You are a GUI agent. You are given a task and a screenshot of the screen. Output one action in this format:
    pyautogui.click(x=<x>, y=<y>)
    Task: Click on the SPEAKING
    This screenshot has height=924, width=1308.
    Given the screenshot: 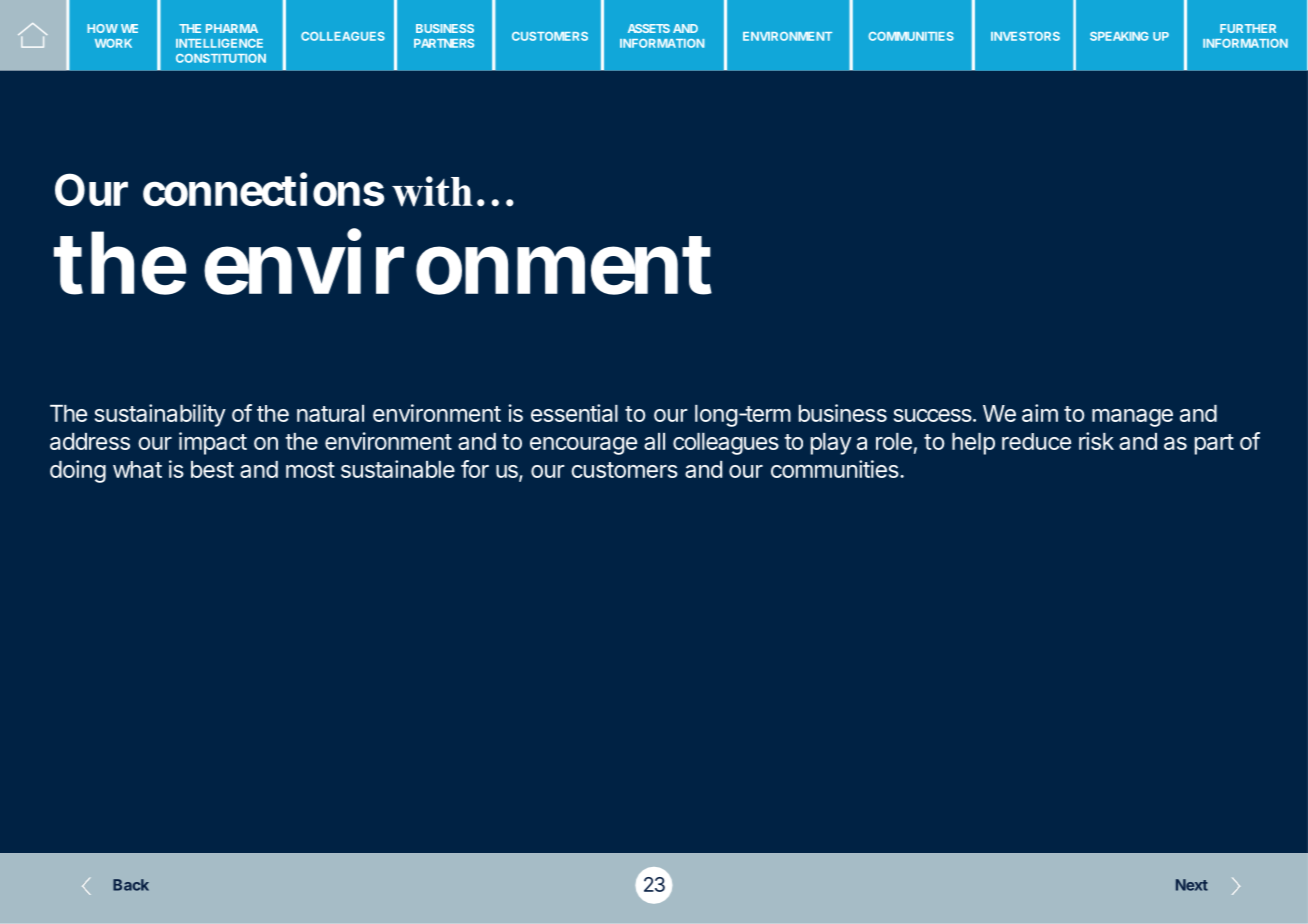 What is the action you would take?
    pyautogui.click(x=1119, y=36)
